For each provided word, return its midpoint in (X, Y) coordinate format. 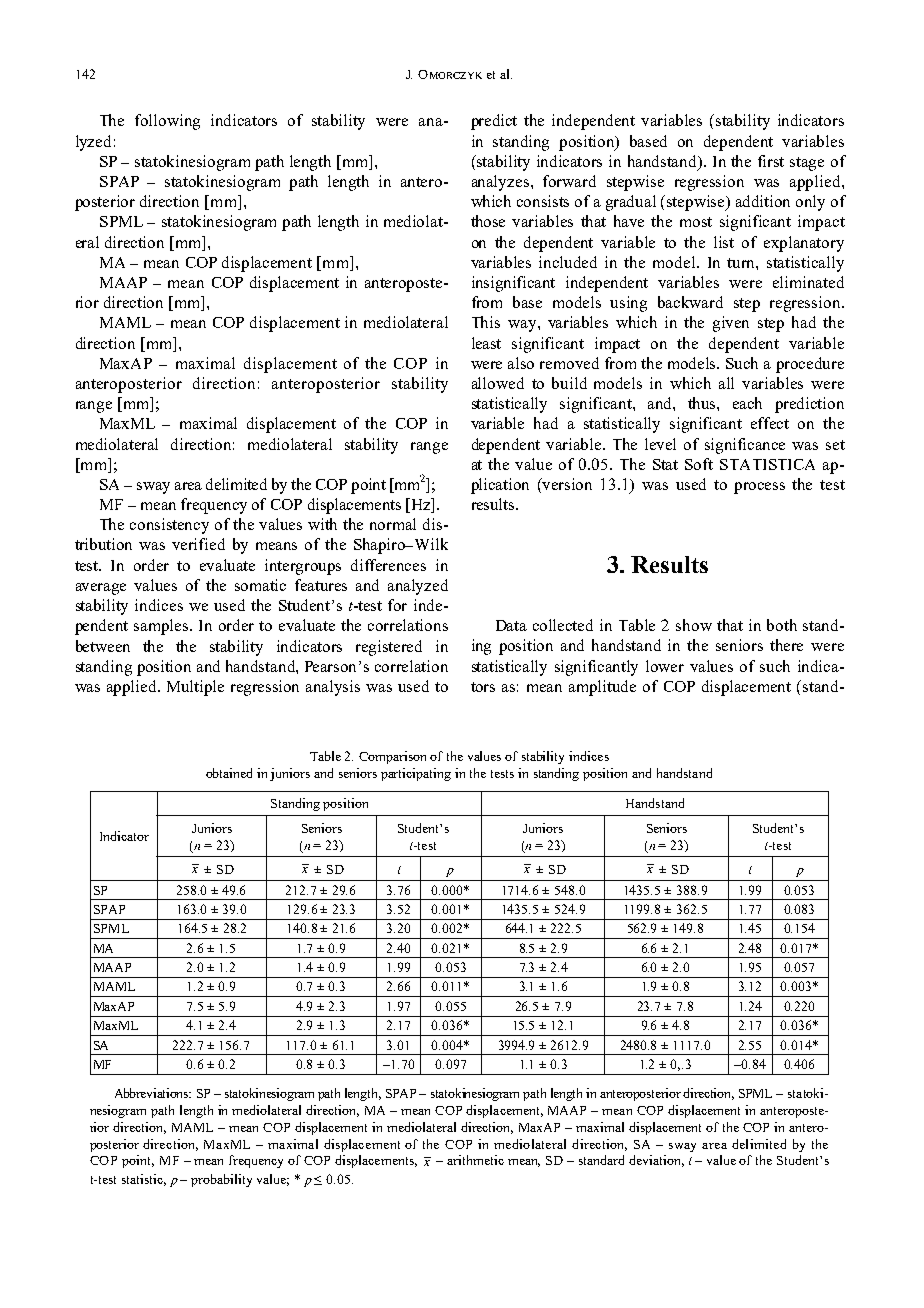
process (759, 488)
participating (416, 774)
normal (393, 524)
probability (221, 1180)
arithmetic (475, 1160)
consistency (169, 526)
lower (665, 666)
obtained (229, 773)
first (771, 161)
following (167, 122)
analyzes (502, 183)
